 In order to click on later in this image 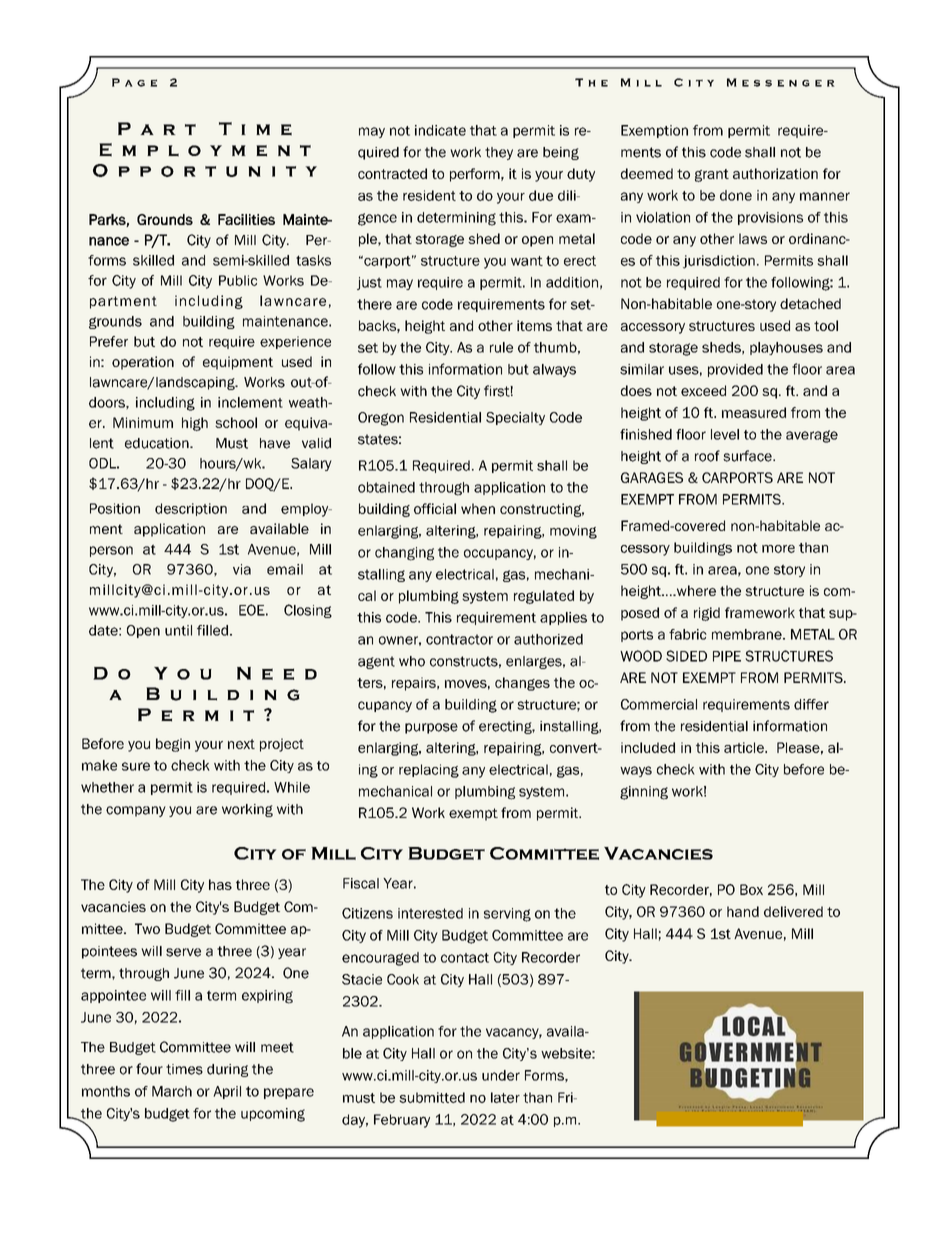, I will do `click(505, 1097)`.
